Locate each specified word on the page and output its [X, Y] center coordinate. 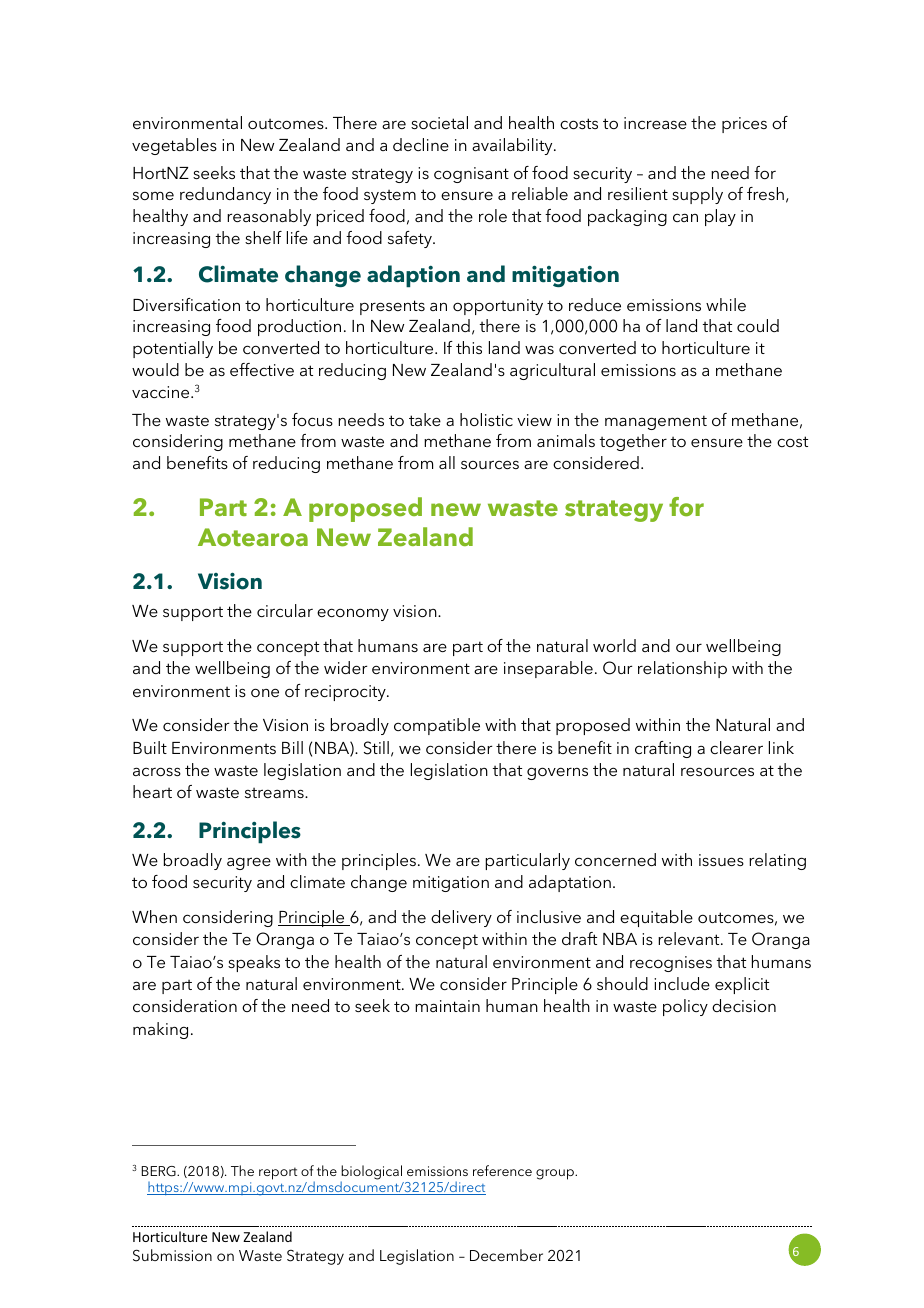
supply [697, 195]
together [633, 442]
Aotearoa [253, 537]
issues [721, 860]
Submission [172, 1255]
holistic [486, 419]
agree [249, 863]
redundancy [225, 195]
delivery [461, 918]
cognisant [471, 175]
